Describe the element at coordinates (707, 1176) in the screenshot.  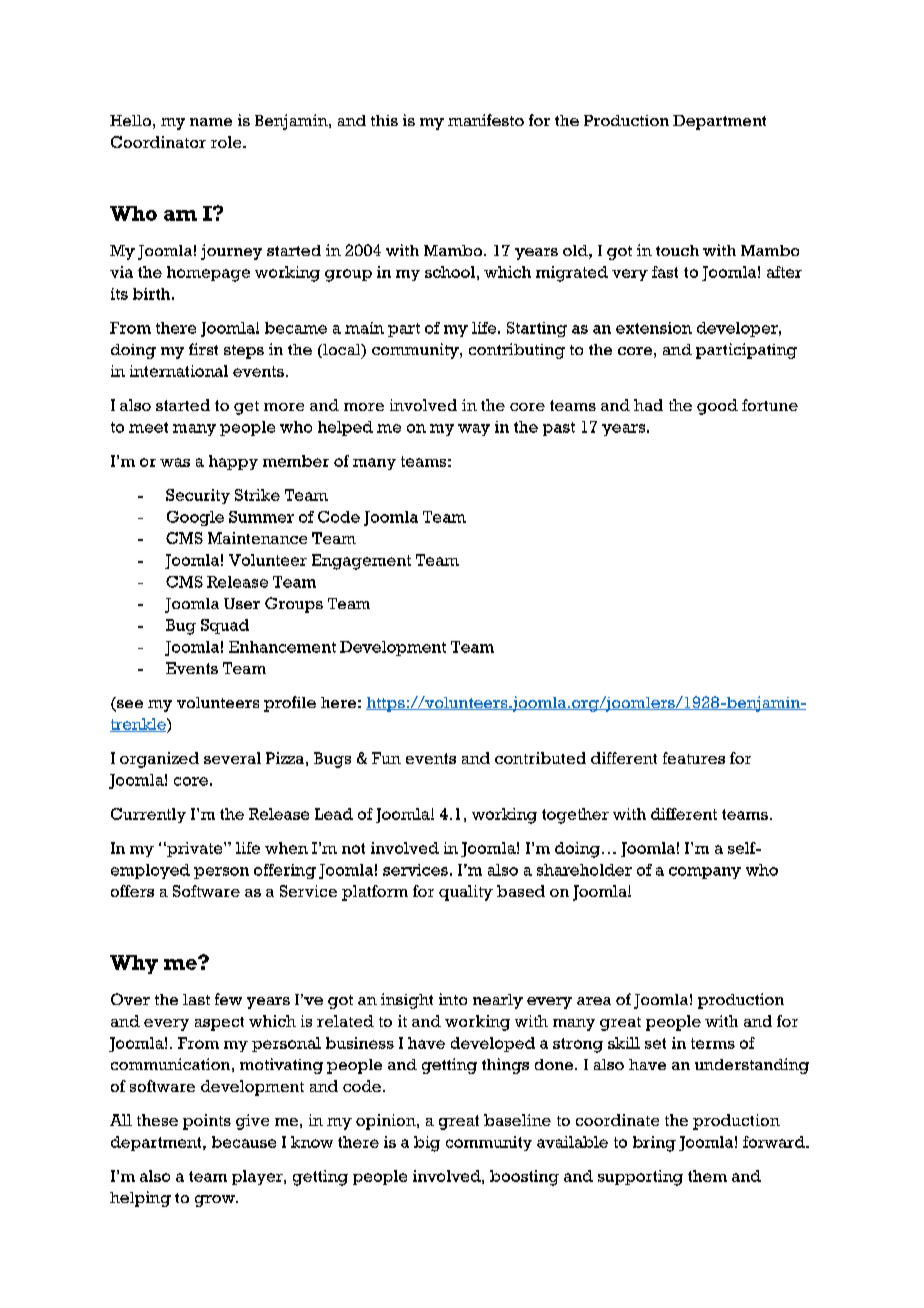
I see `them` at that location.
